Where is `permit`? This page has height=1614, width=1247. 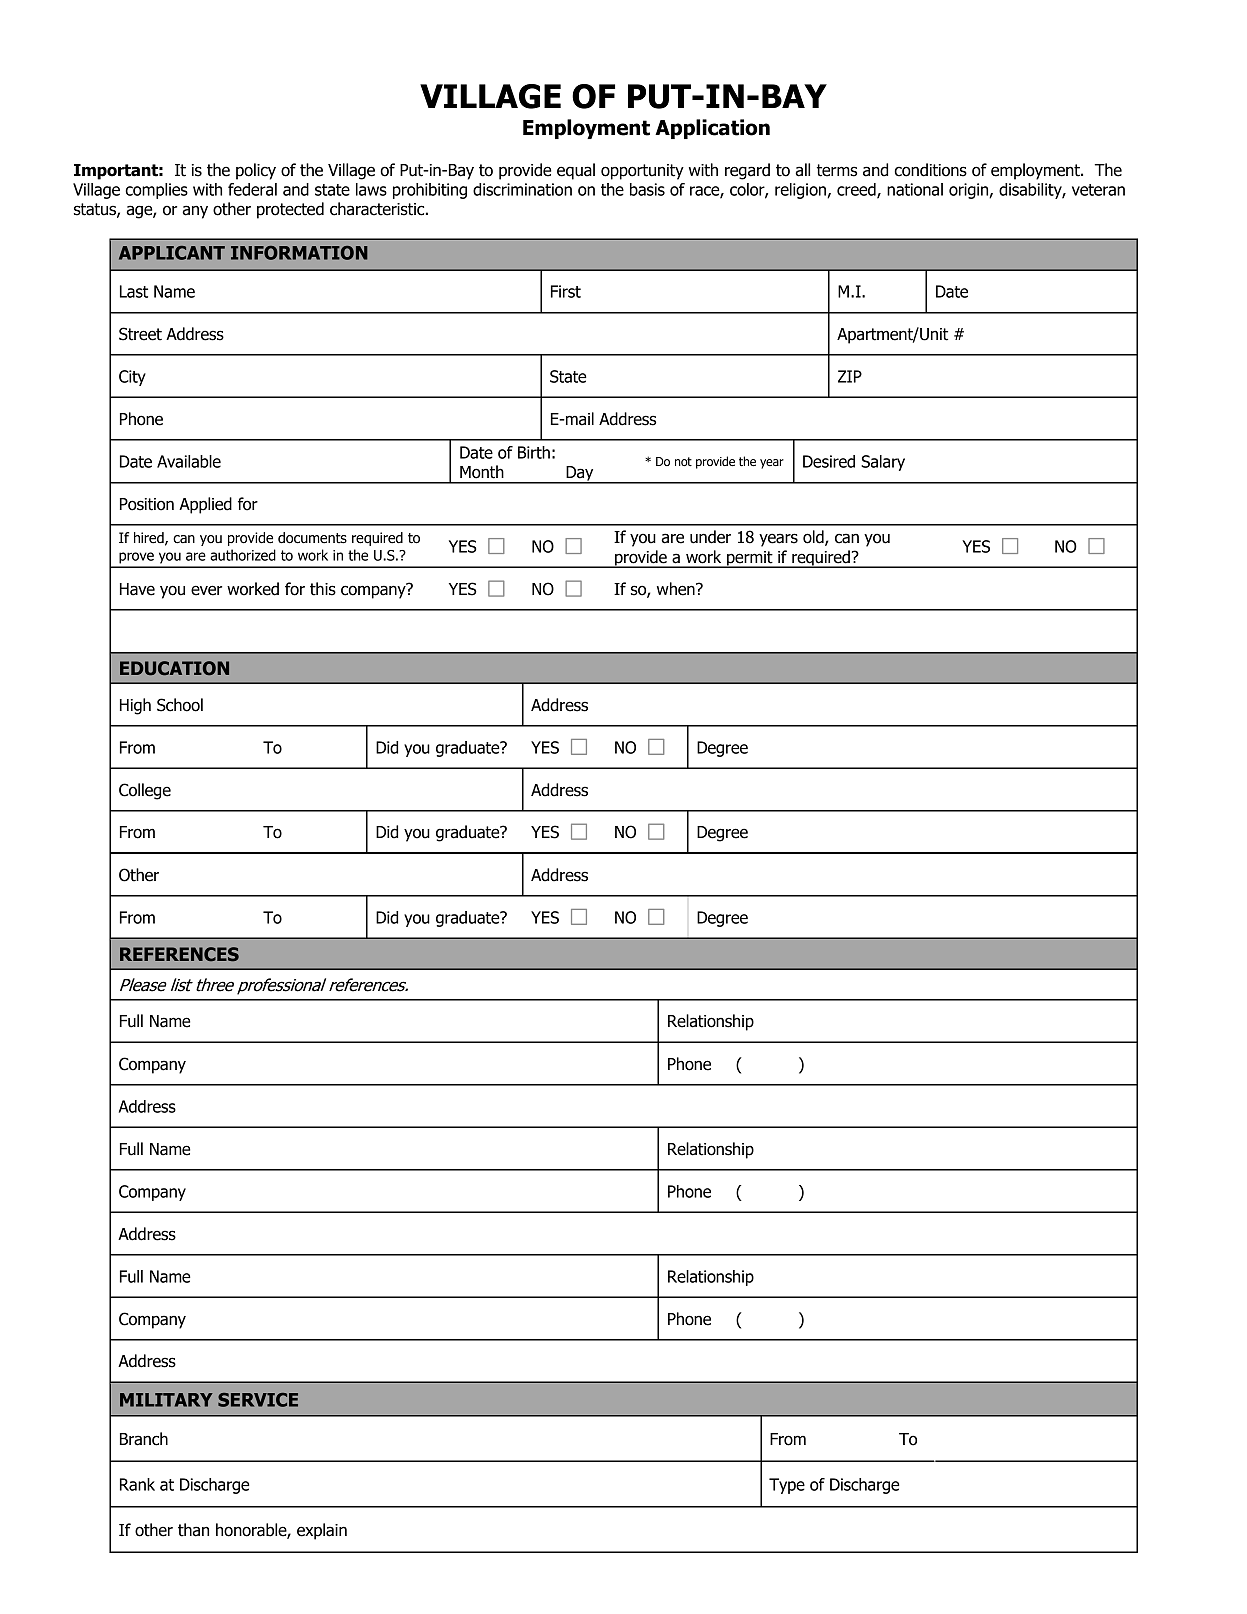 permit is located at coordinates (750, 559).
